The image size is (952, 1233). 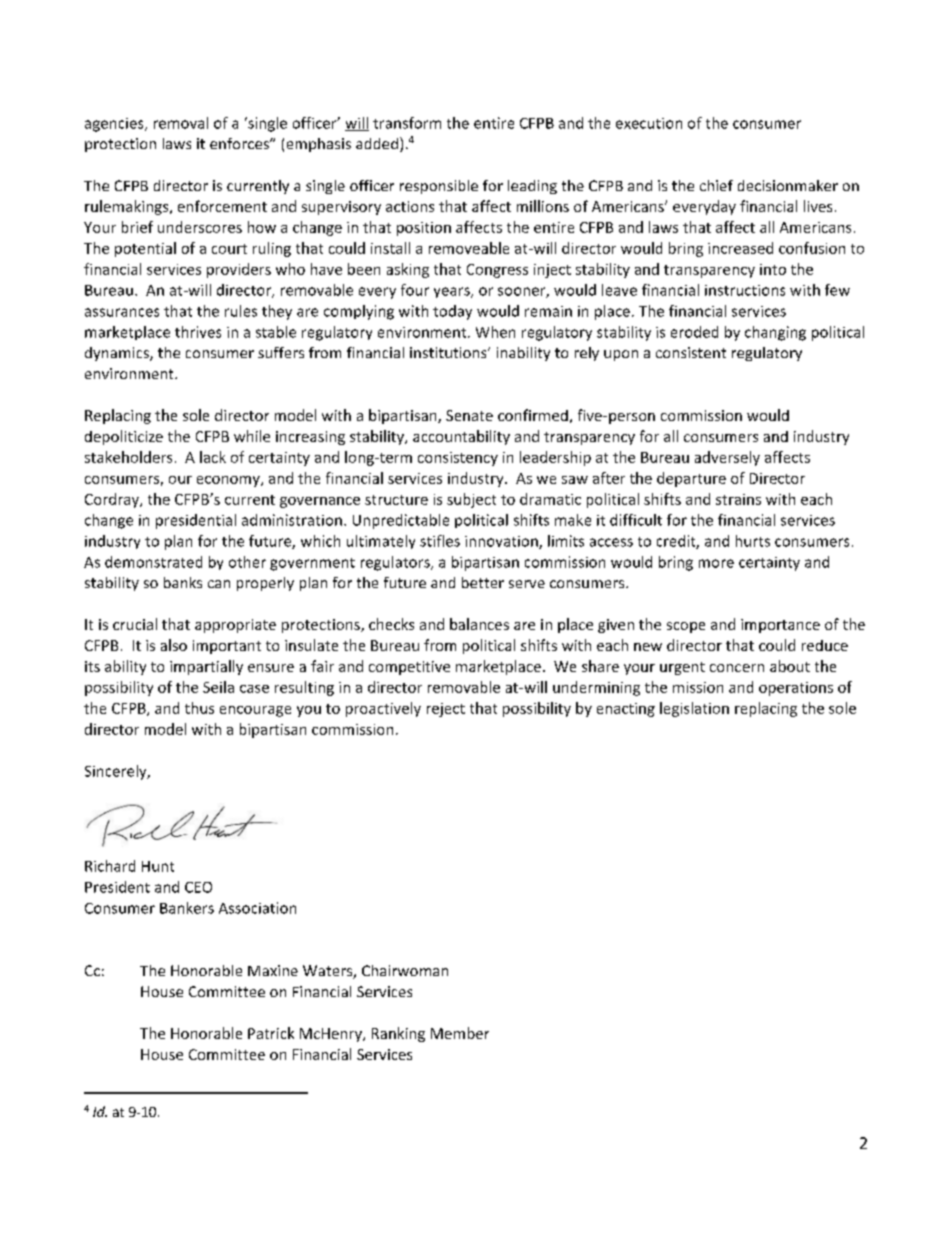 What do you see at coordinates (716, 185) in the page?
I see `chief` at bounding box center [716, 185].
